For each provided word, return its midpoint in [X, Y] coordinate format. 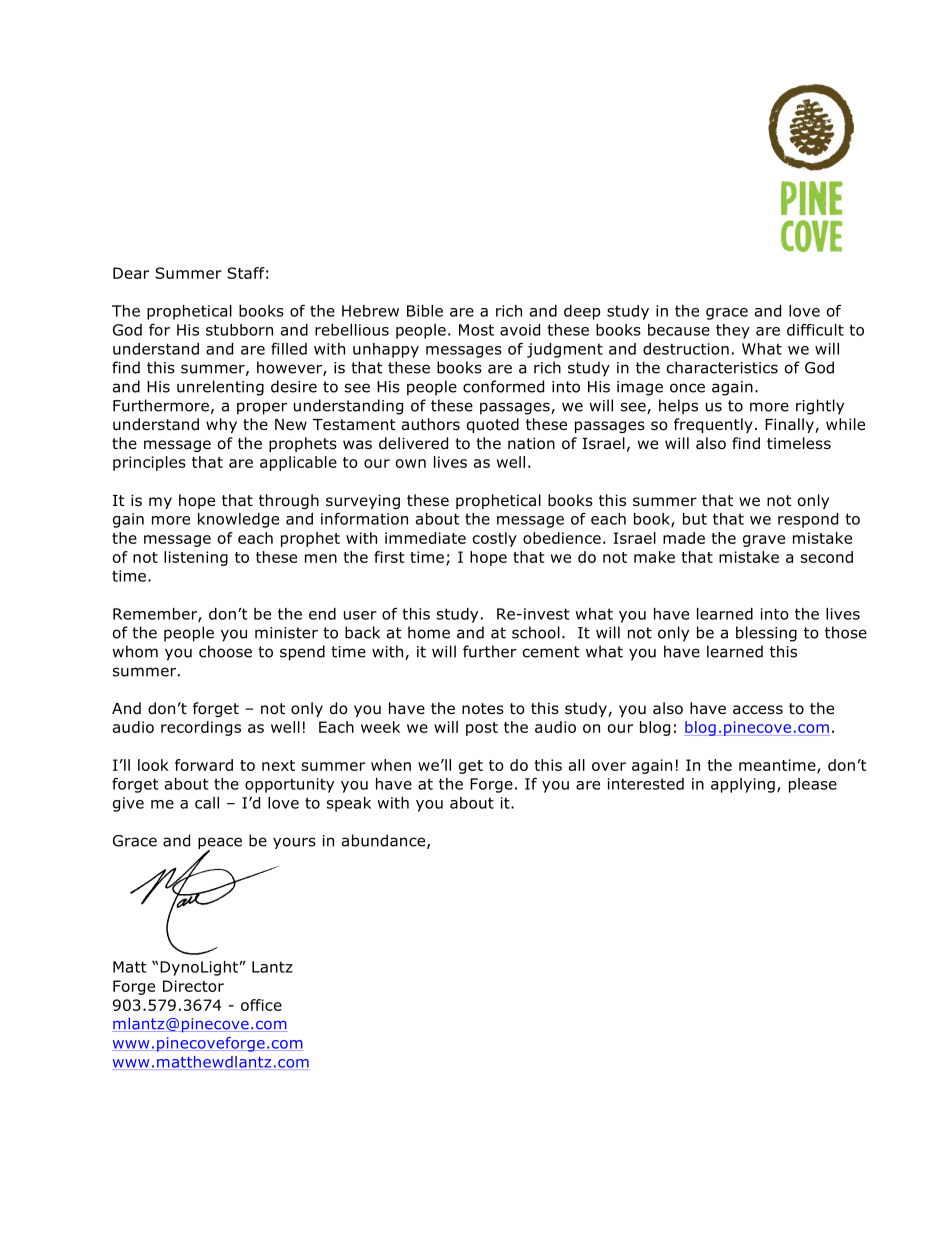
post [482, 729]
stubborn [239, 330]
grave [764, 541]
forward [204, 765]
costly [494, 539]
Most [476, 330]
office [261, 1005]
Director [193, 986]
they [733, 331]
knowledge [238, 520]
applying [743, 785]
